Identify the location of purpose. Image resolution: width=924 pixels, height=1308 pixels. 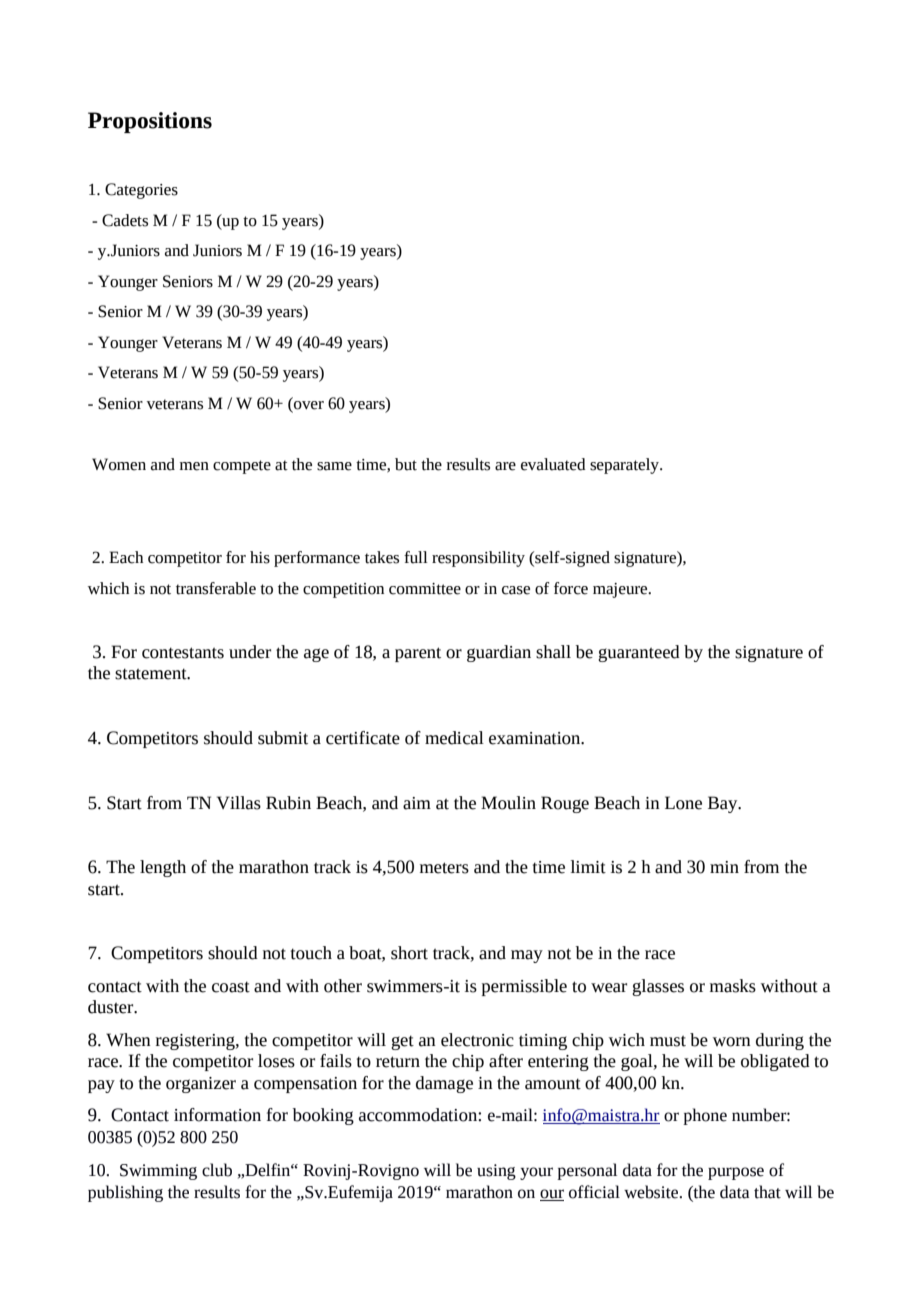
(736, 1173).
